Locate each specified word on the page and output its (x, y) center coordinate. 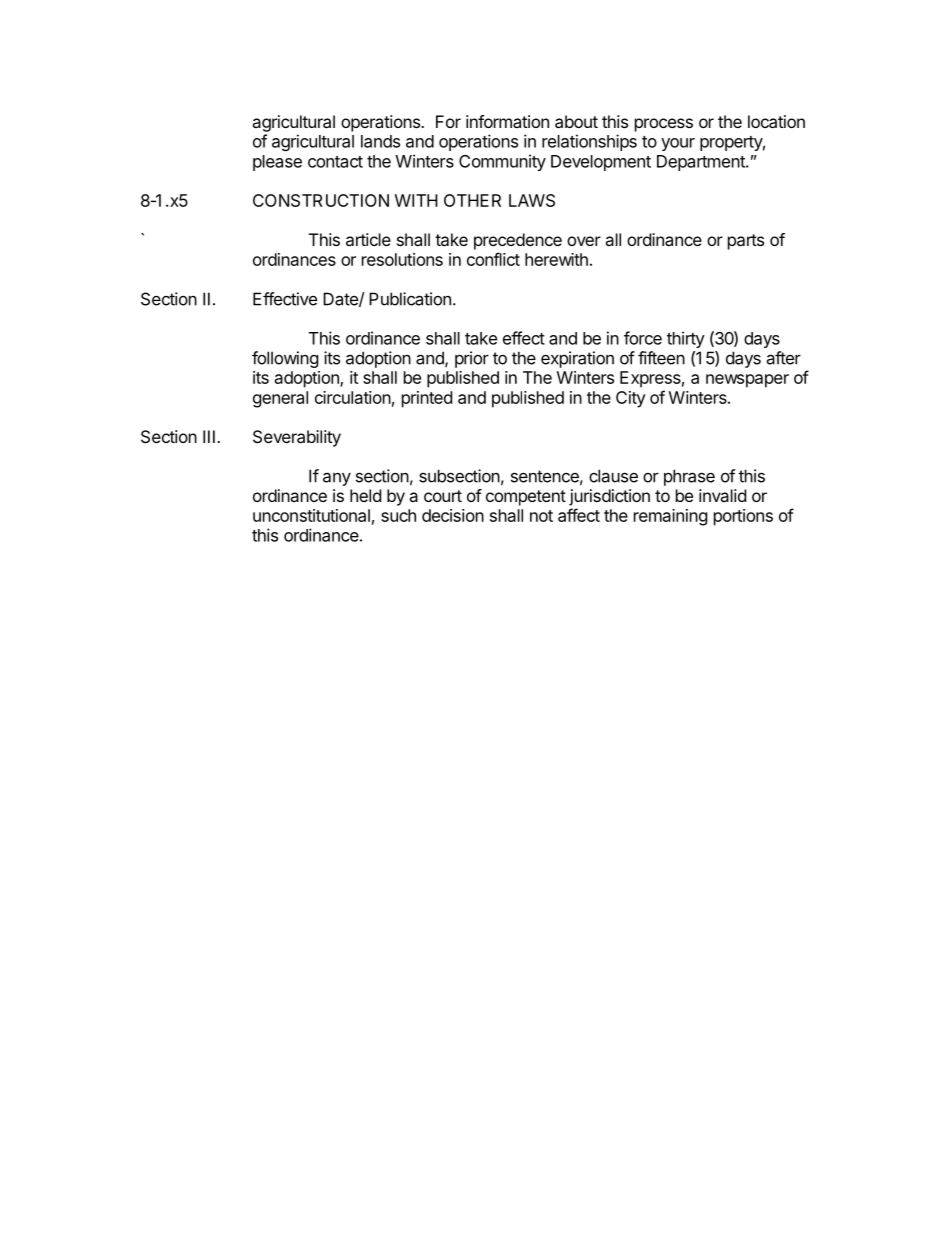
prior (472, 359)
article (368, 239)
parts (746, 242)
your (678, 144)
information (507, 121)
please (277, 163)
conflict (493, 259)
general (280, 399)
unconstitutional (311, 515)
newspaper (747, 381)
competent (526, 498)
